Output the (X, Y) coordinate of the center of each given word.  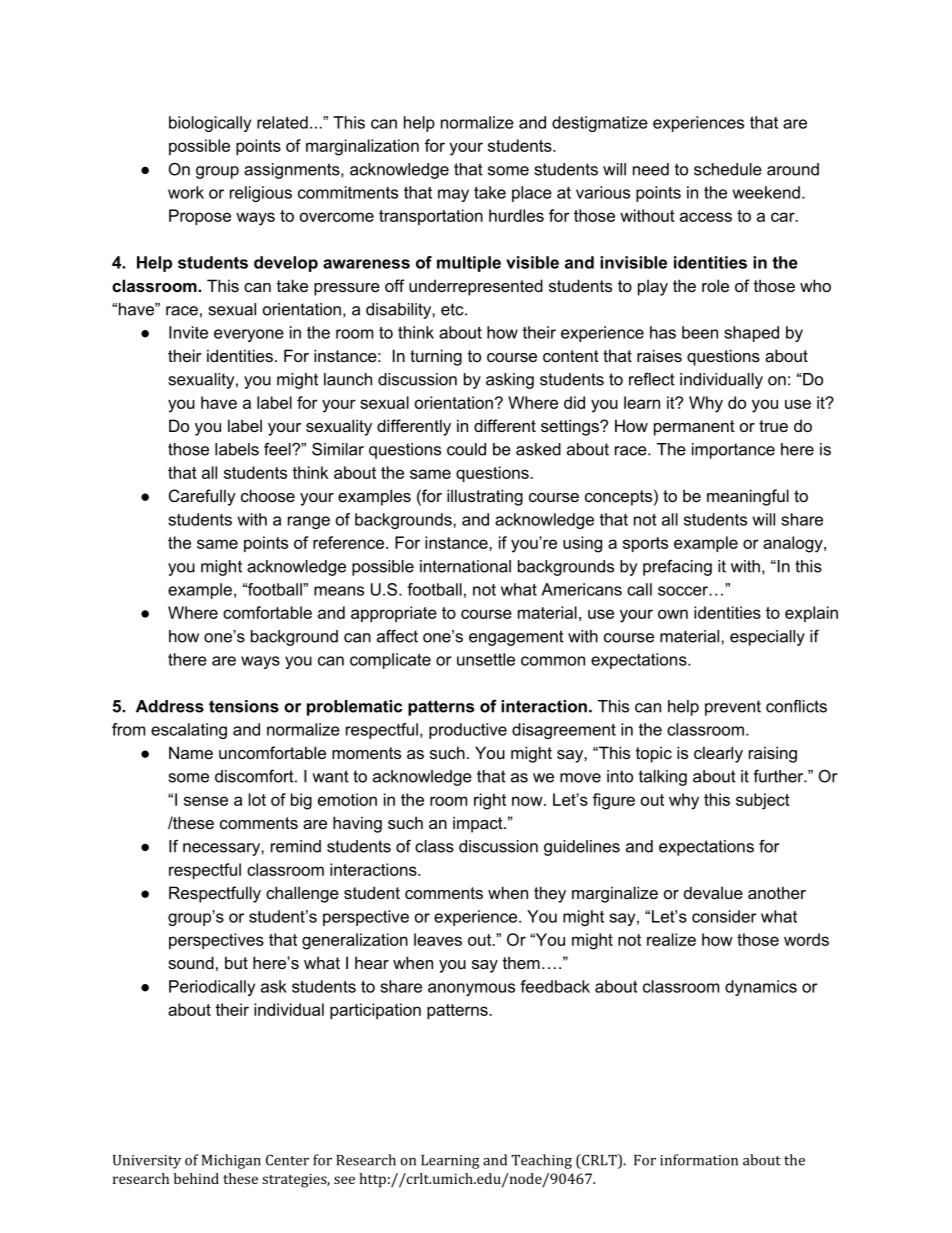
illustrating (485, 497)
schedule (728, 169)
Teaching (541, 1161)
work (186, 192)
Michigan (231, 1161)
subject (763, 801)
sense (206, 801)
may (453, 195)
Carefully (202, 497)
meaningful (748, 497)
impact (479, 824)
